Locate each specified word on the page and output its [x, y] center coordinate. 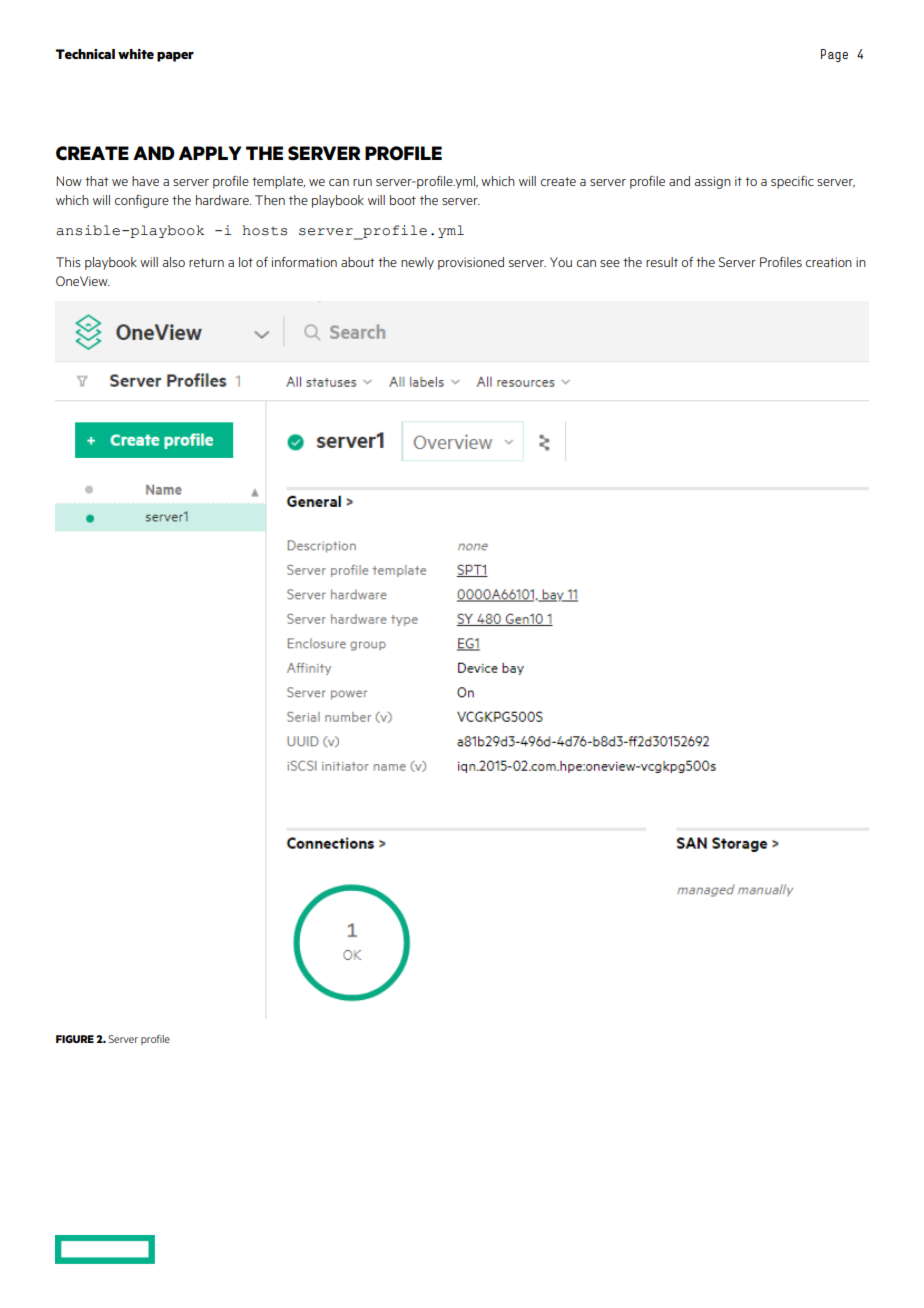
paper [175, 57]
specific [792, 182]
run [362, 182]
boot [403, 200]
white [136, 54]
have [145, 181]
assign [713, 182]
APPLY [210, 153]
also [174, 262]
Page [834, 55]
